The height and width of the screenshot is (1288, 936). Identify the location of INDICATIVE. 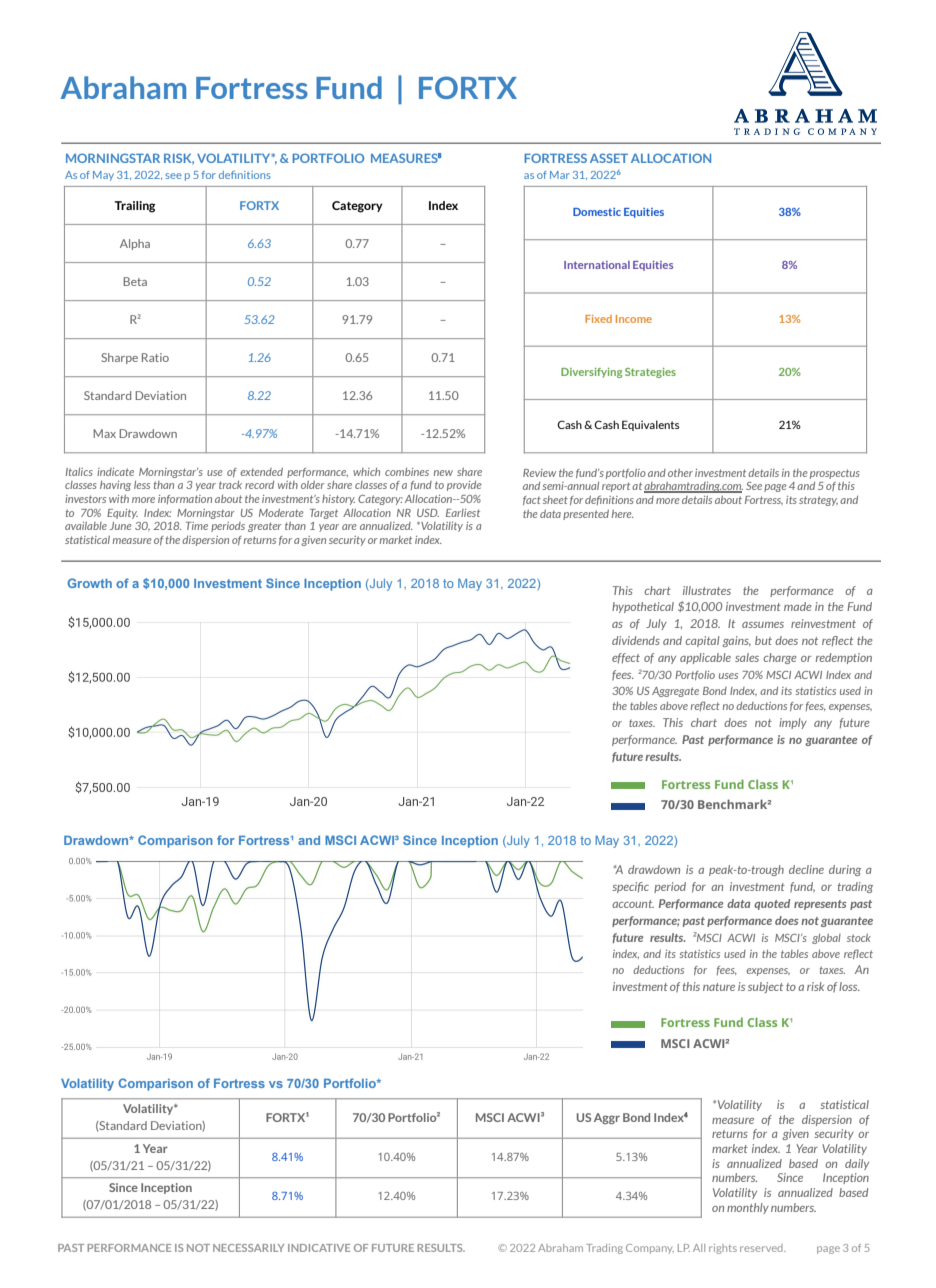
(319, 1248).
